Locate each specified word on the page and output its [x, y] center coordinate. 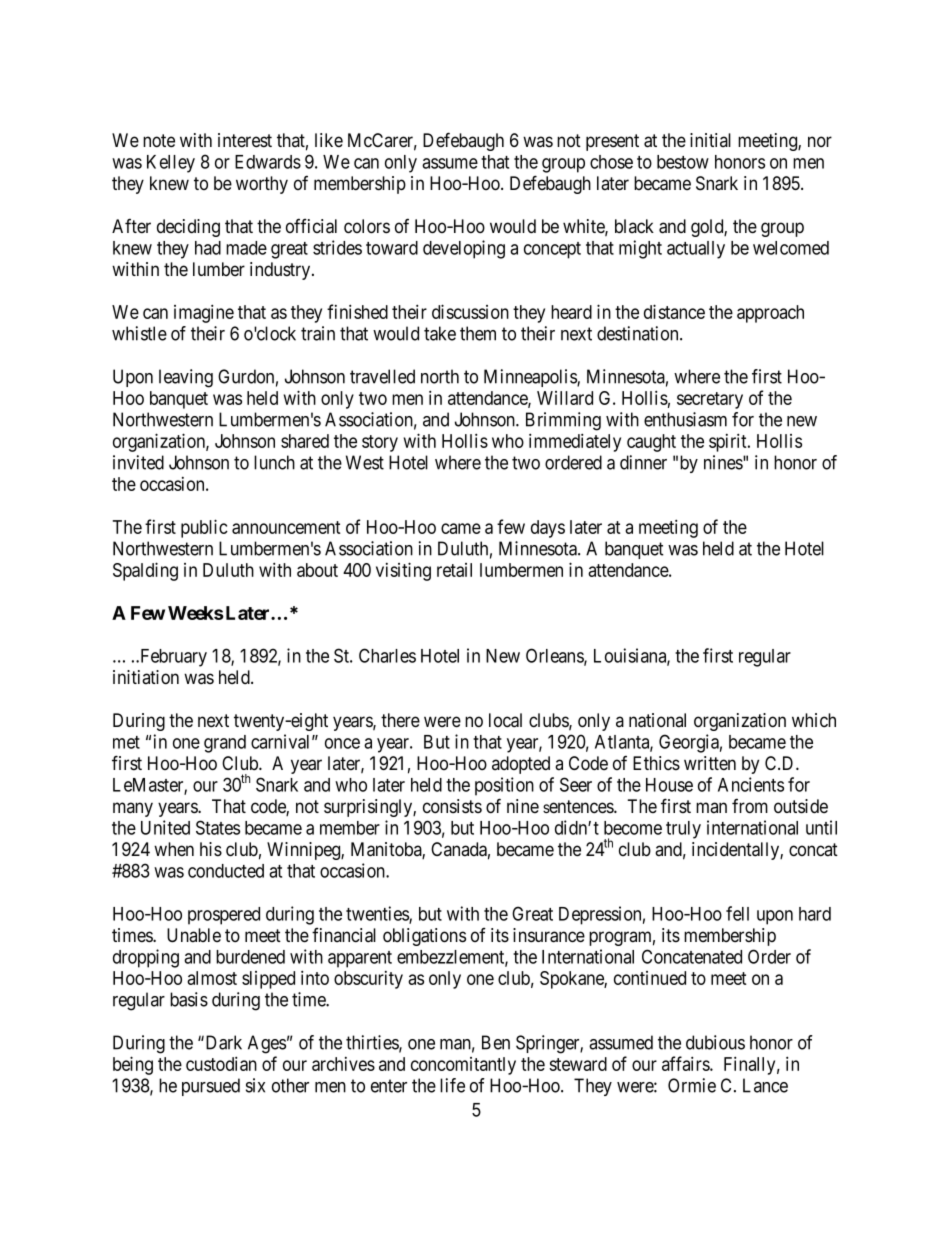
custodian [221, 1063]
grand [225, 744]
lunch [274, 462]
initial [710, 140]
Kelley [171, 164]
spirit [729, 442]
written [710, 763]
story [380, 443]
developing [464, 249]
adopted [521, 765]
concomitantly [463, 1066]
